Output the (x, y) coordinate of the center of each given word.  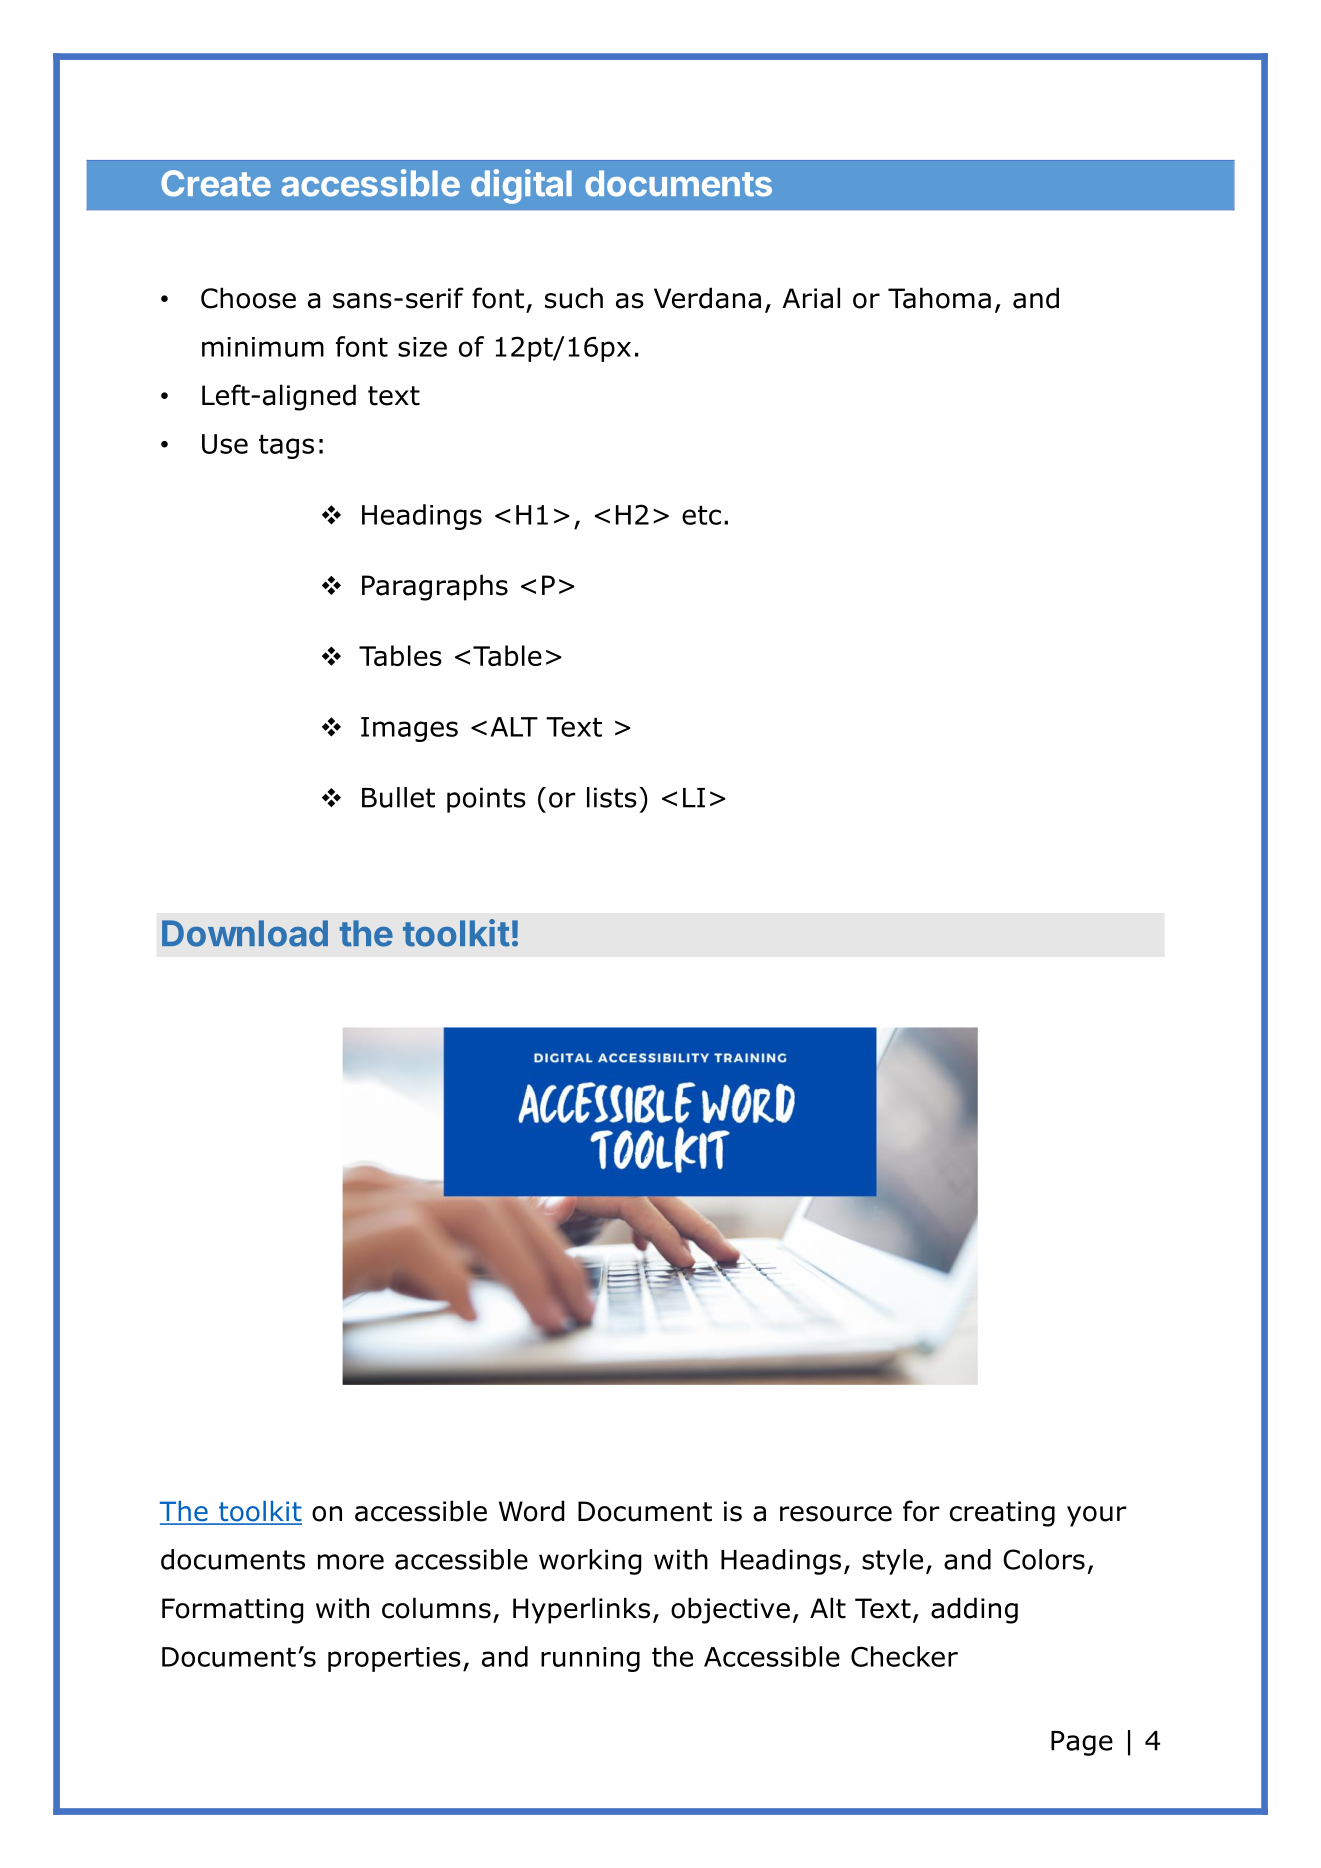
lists (612, 797)
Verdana (707, 298)
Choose (248, 298)
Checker (904, 1656)
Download (245, 933)
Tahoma (939, 298)
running (590, 1659)
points (486, 800)
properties (394, 1659)
